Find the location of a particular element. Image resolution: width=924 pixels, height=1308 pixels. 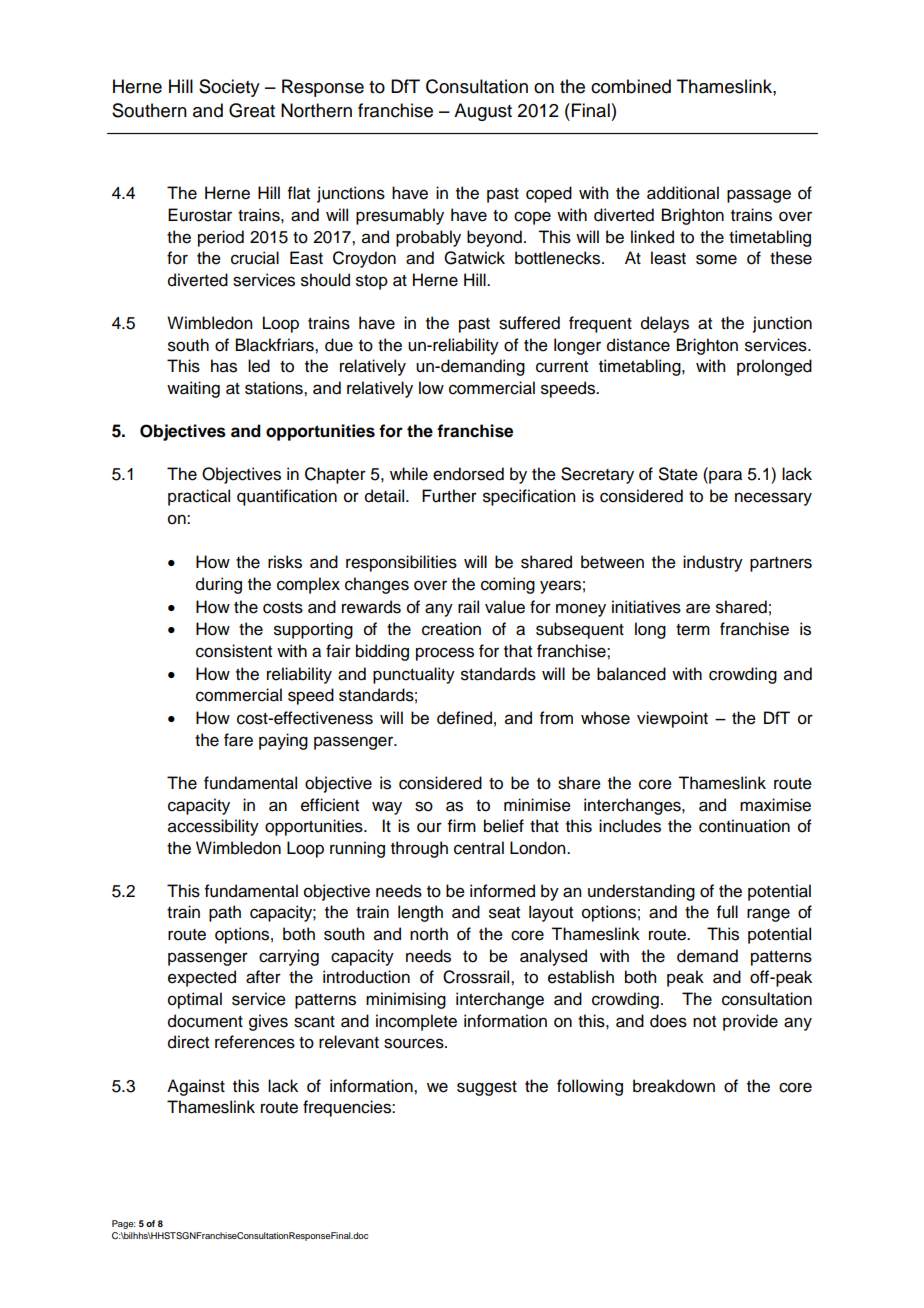

process is located at coordinates (445, 654).
